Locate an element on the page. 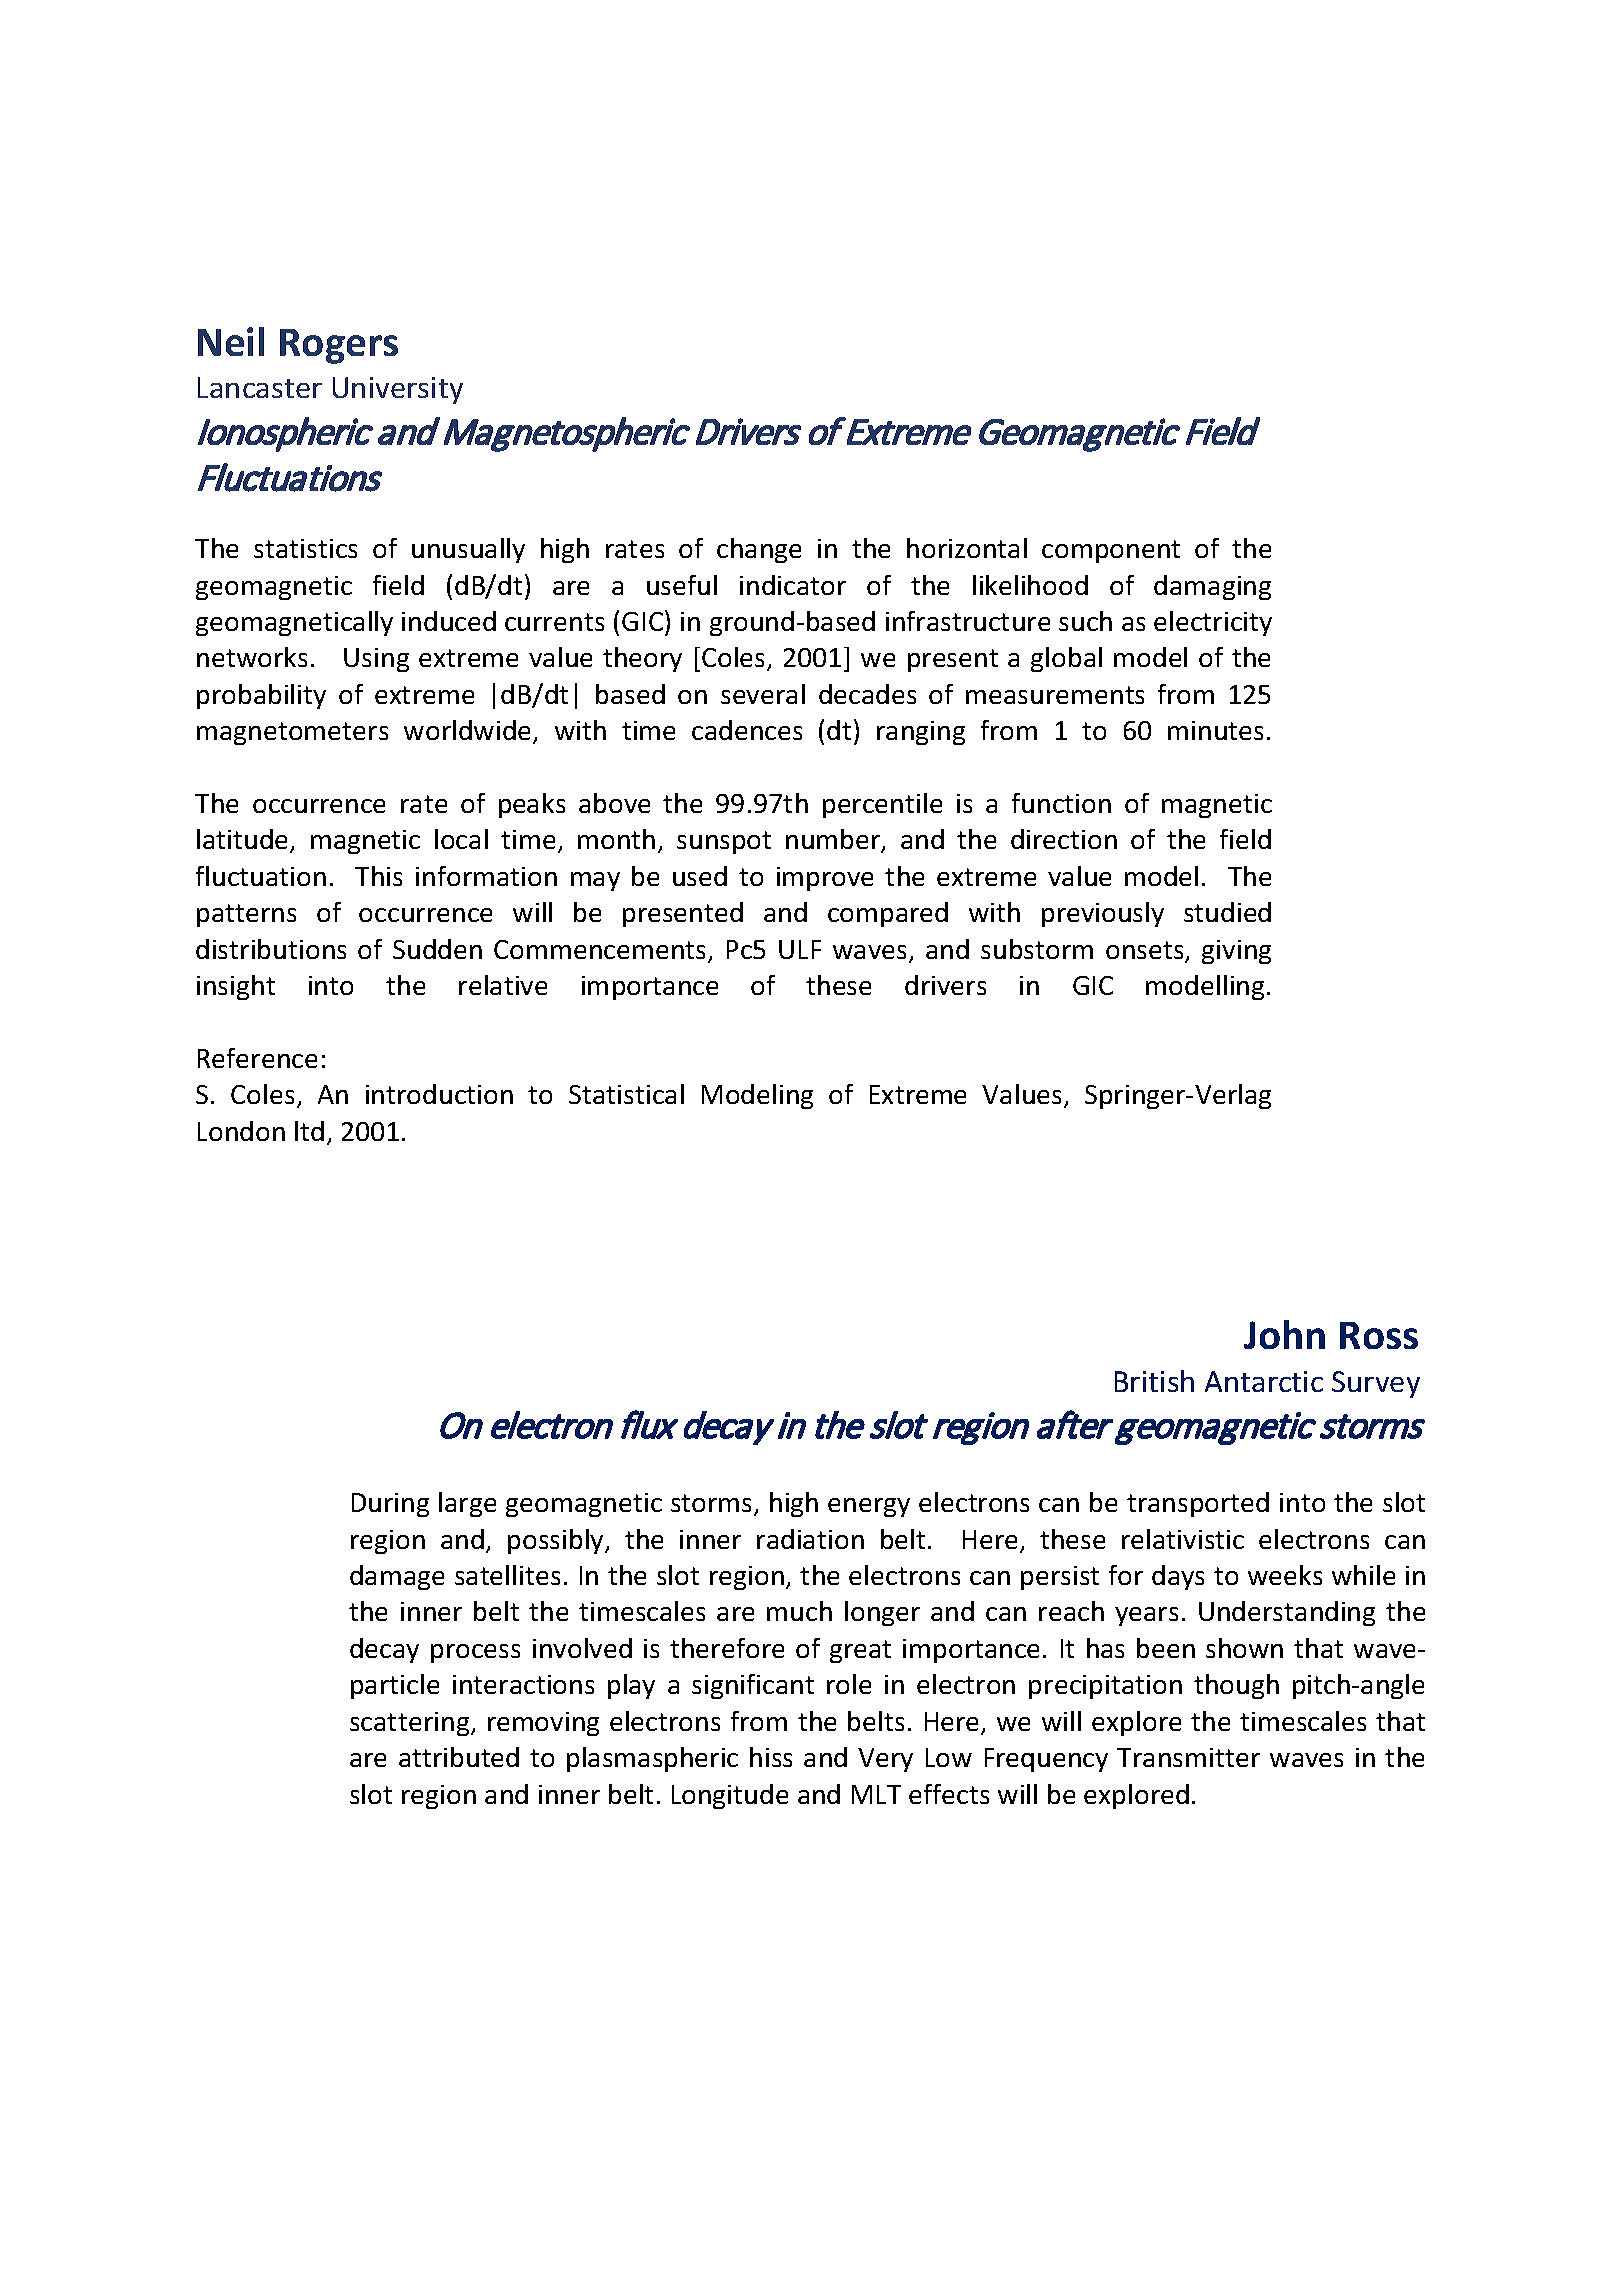  scattering is located at coordinates (411, 1724).
